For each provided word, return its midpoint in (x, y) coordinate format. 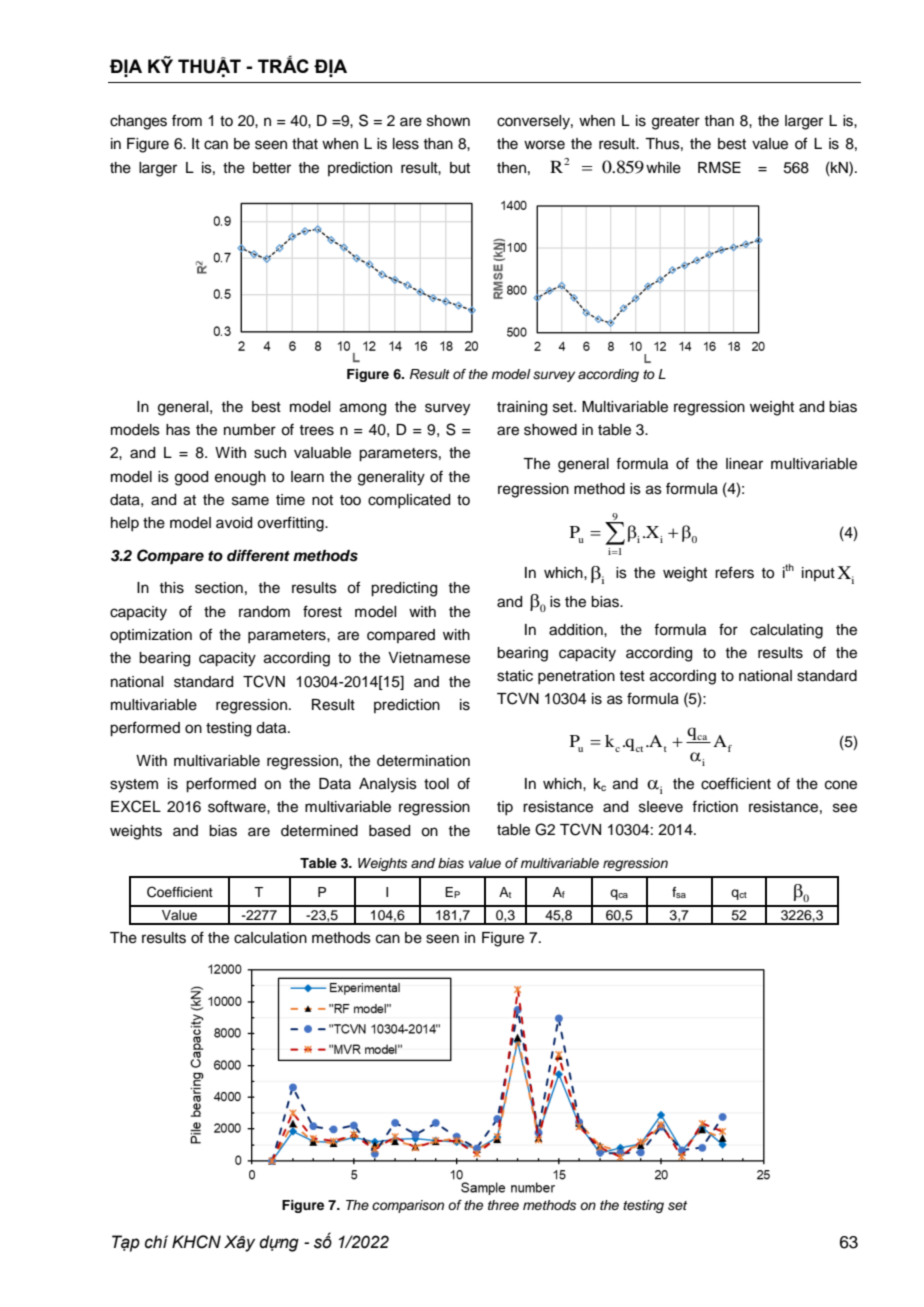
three (503, 1205)
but (460, 168)
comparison (408, 1206)
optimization (151, 636)
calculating (786, 631)
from (187, 120)
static (515, 676)
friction (715, 806)
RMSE (719, 167)
